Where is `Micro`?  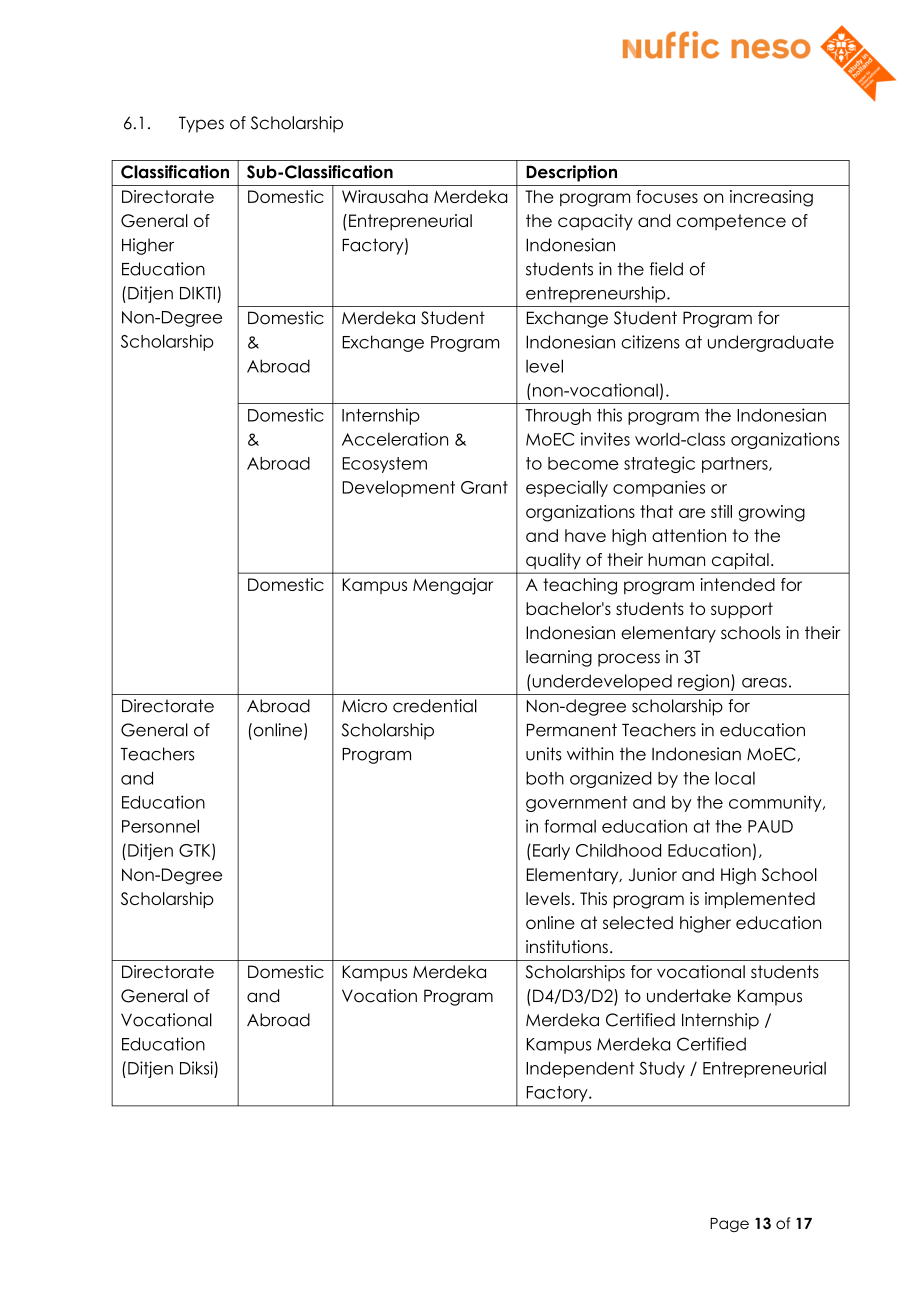
Micro is located at coordinates (364, 706).
